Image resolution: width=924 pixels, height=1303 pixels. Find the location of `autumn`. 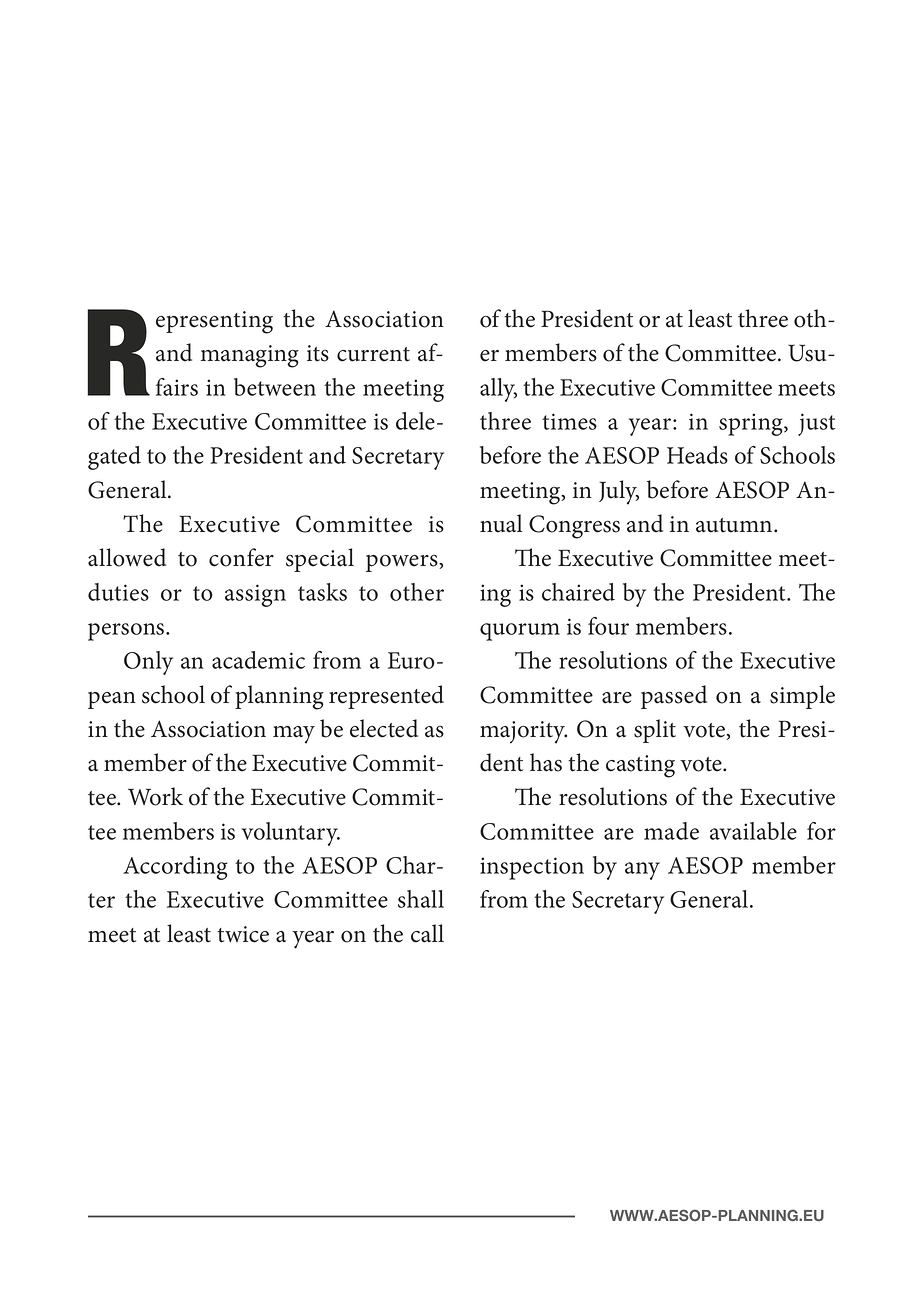

autumn is located at coordinates (735, 525).
